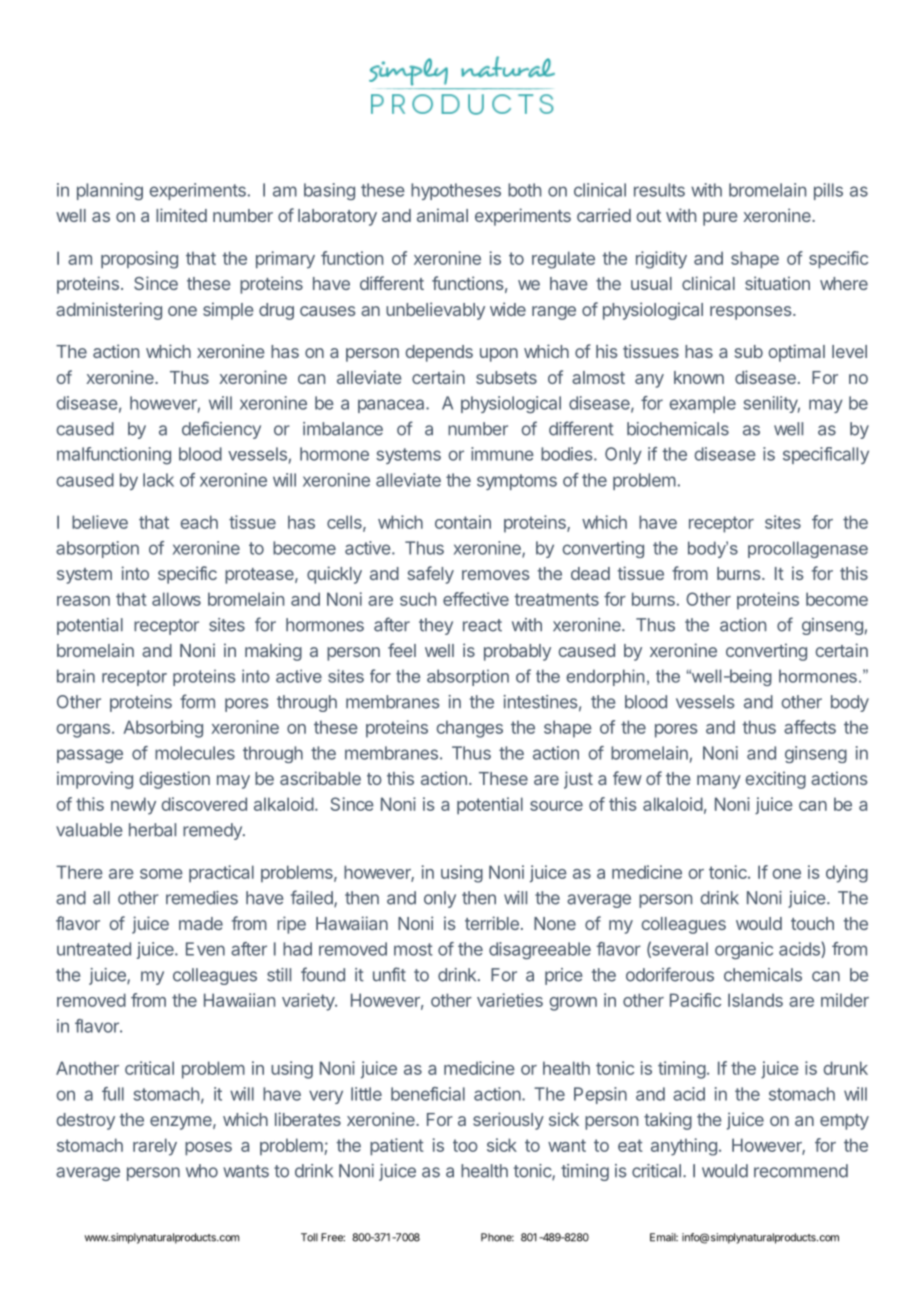 The image size is (924, 1307). Describe the element at coordinates (181, 215) in the screenshot. I see `limited` at that location.
